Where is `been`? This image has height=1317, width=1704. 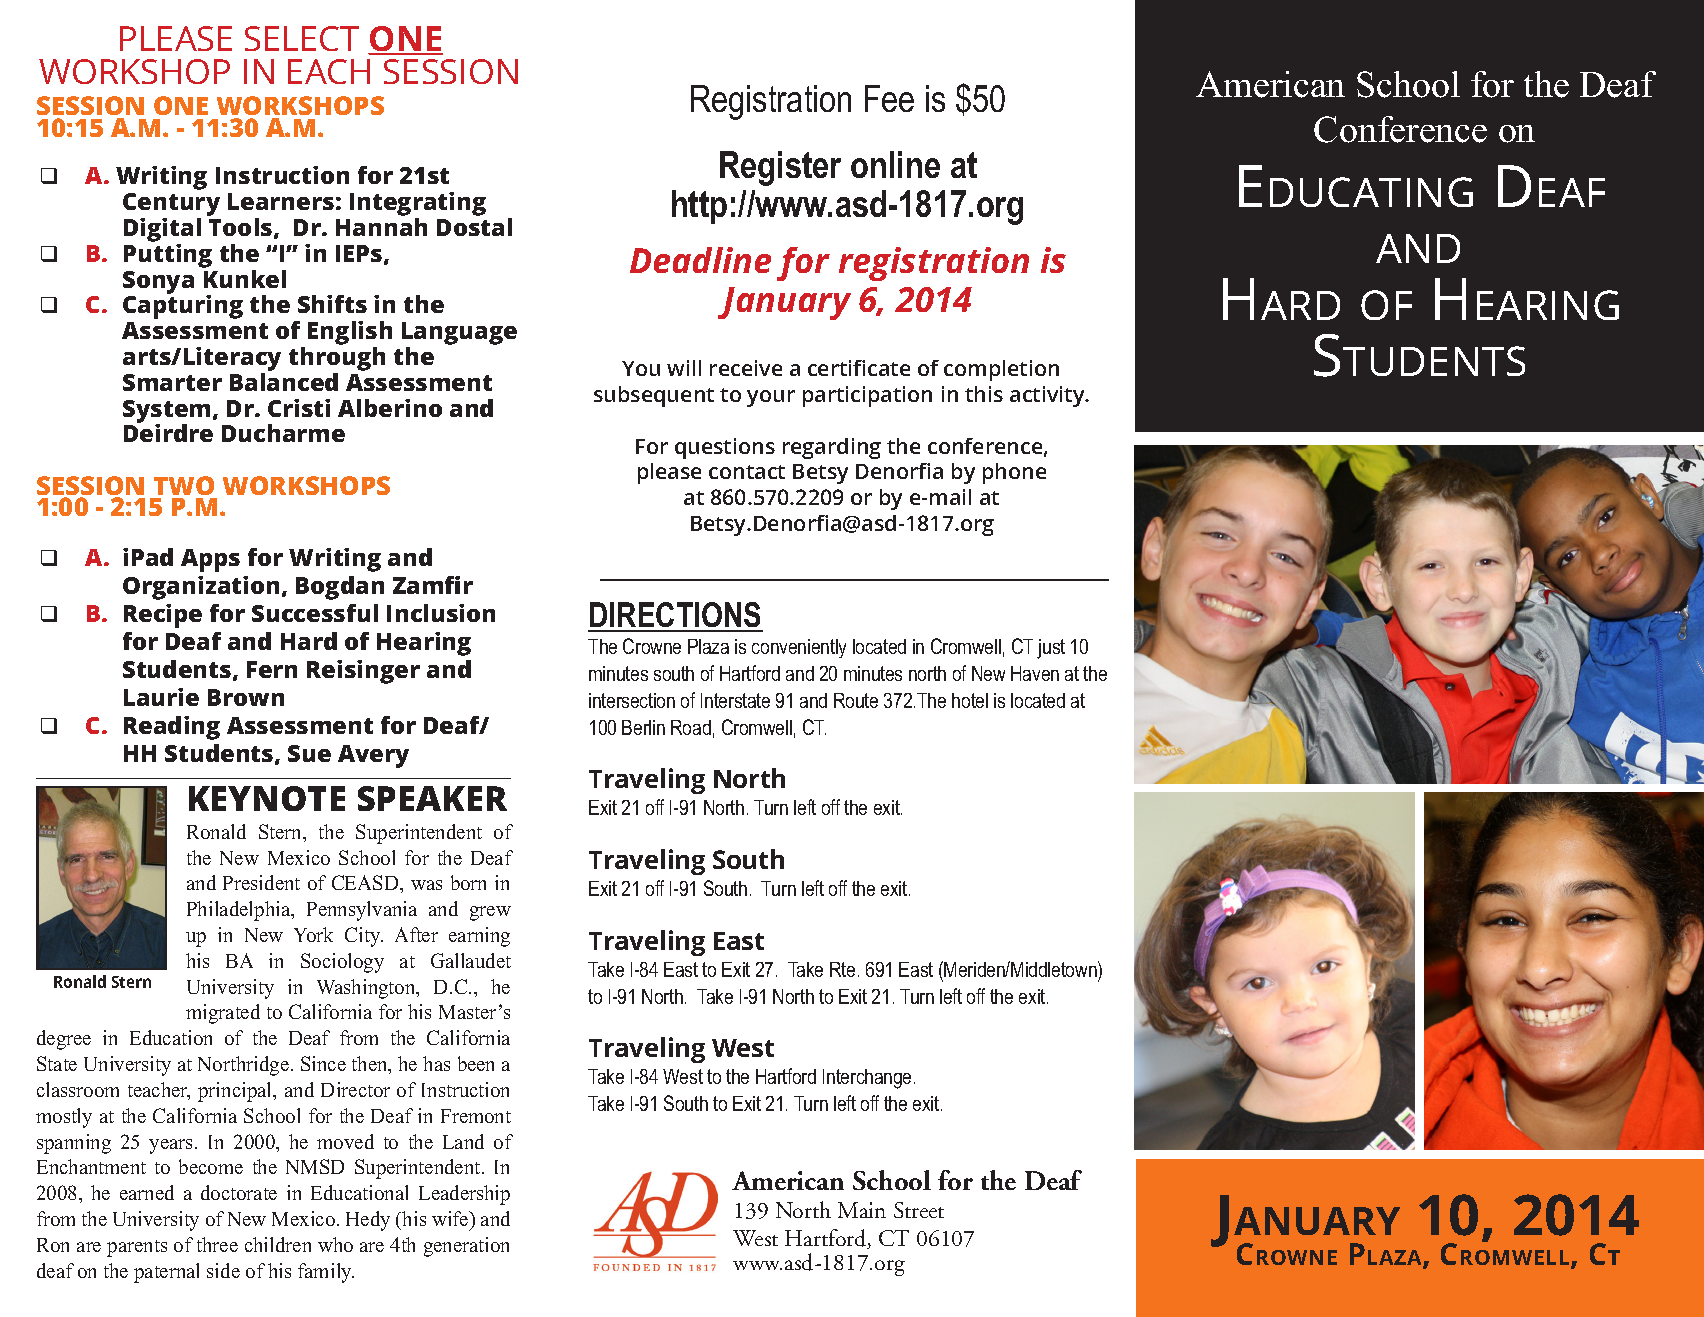 been is located at coordinates (476, 1063).
